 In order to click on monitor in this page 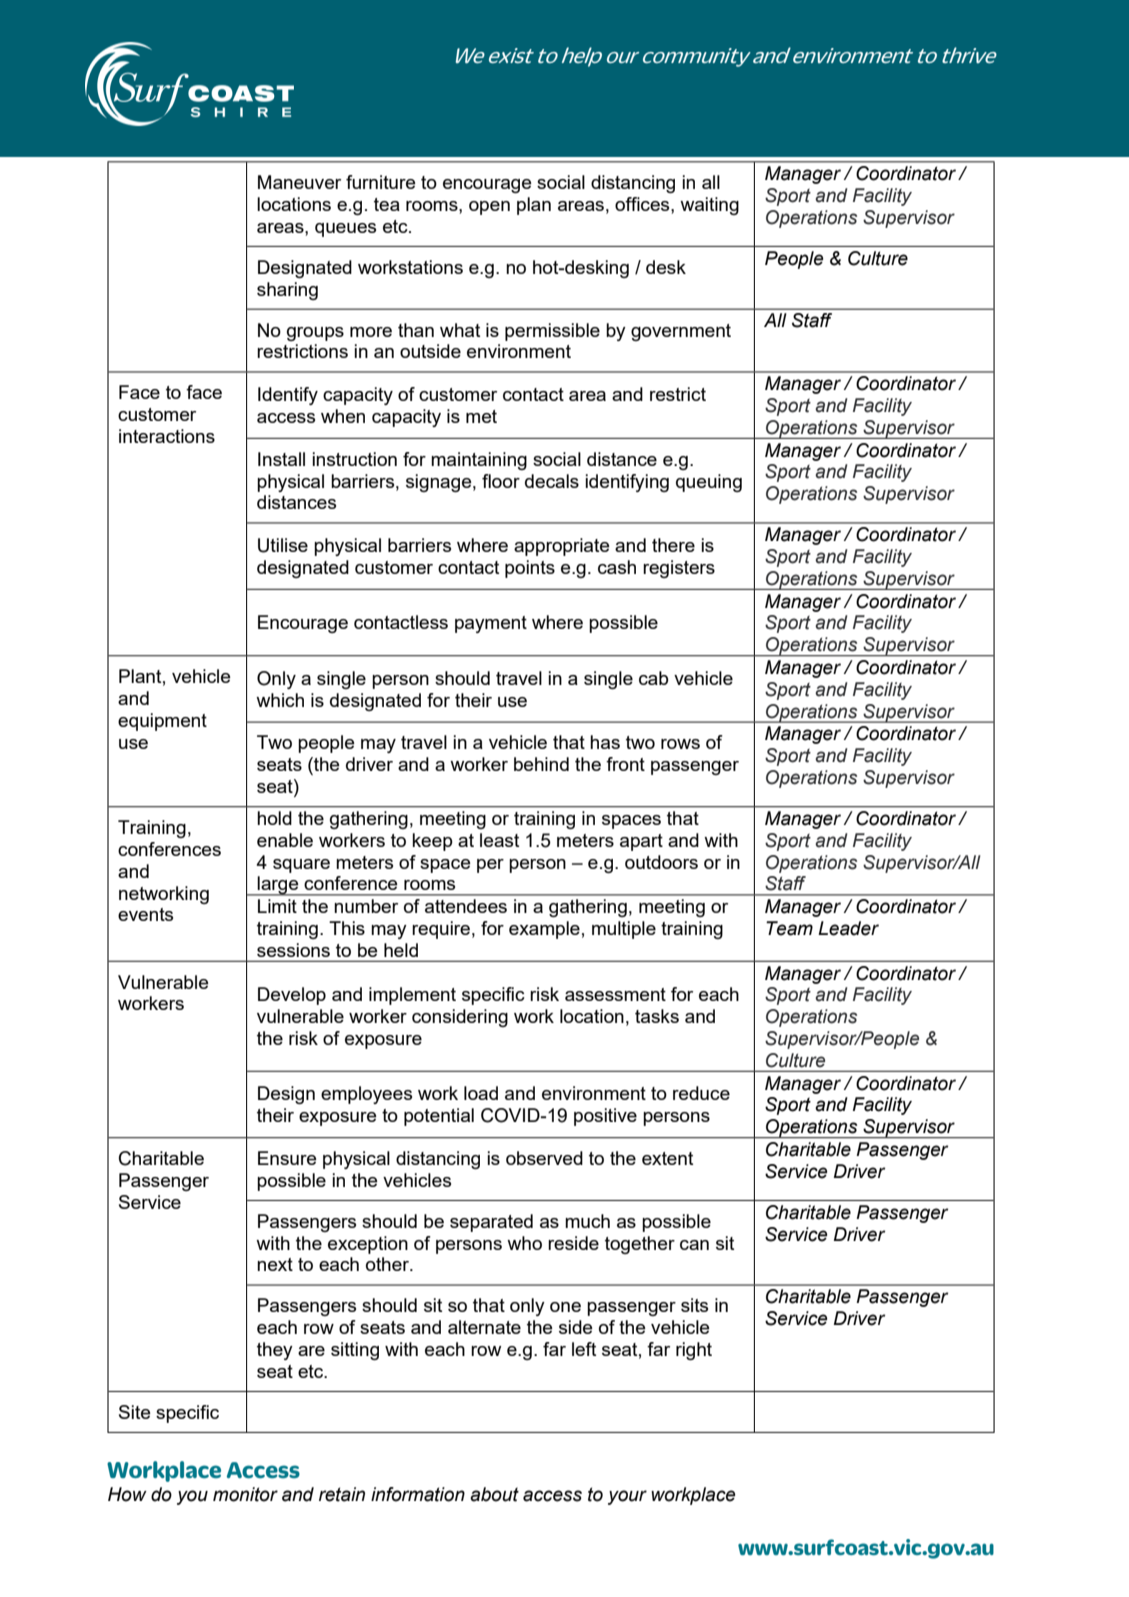, I will do `click(245, 1494)`.
